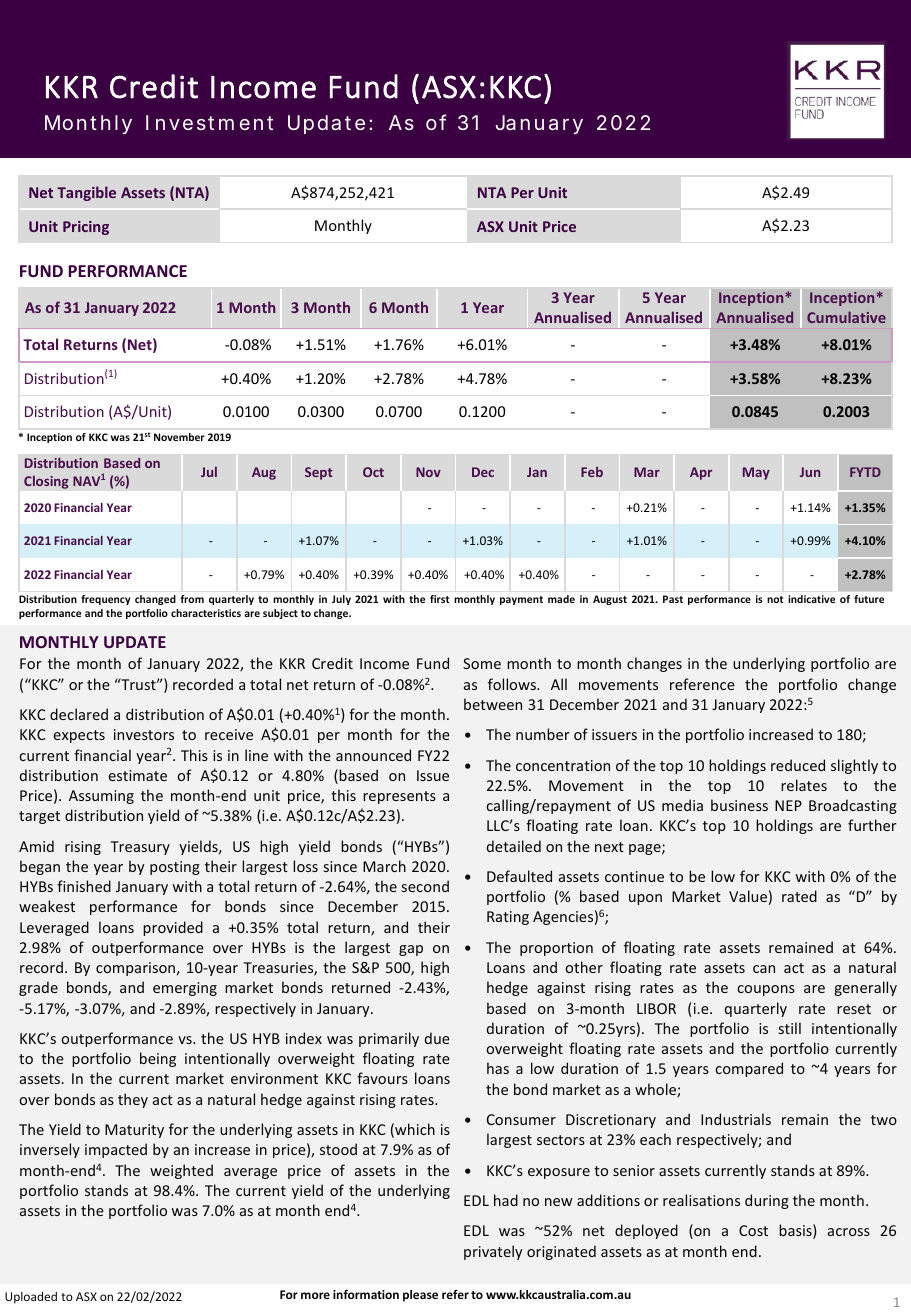 This document has height=1316, width=911. What do you see at coordinates (179, 437) in the document?
I see `November` at bounding box center [179, 437].
